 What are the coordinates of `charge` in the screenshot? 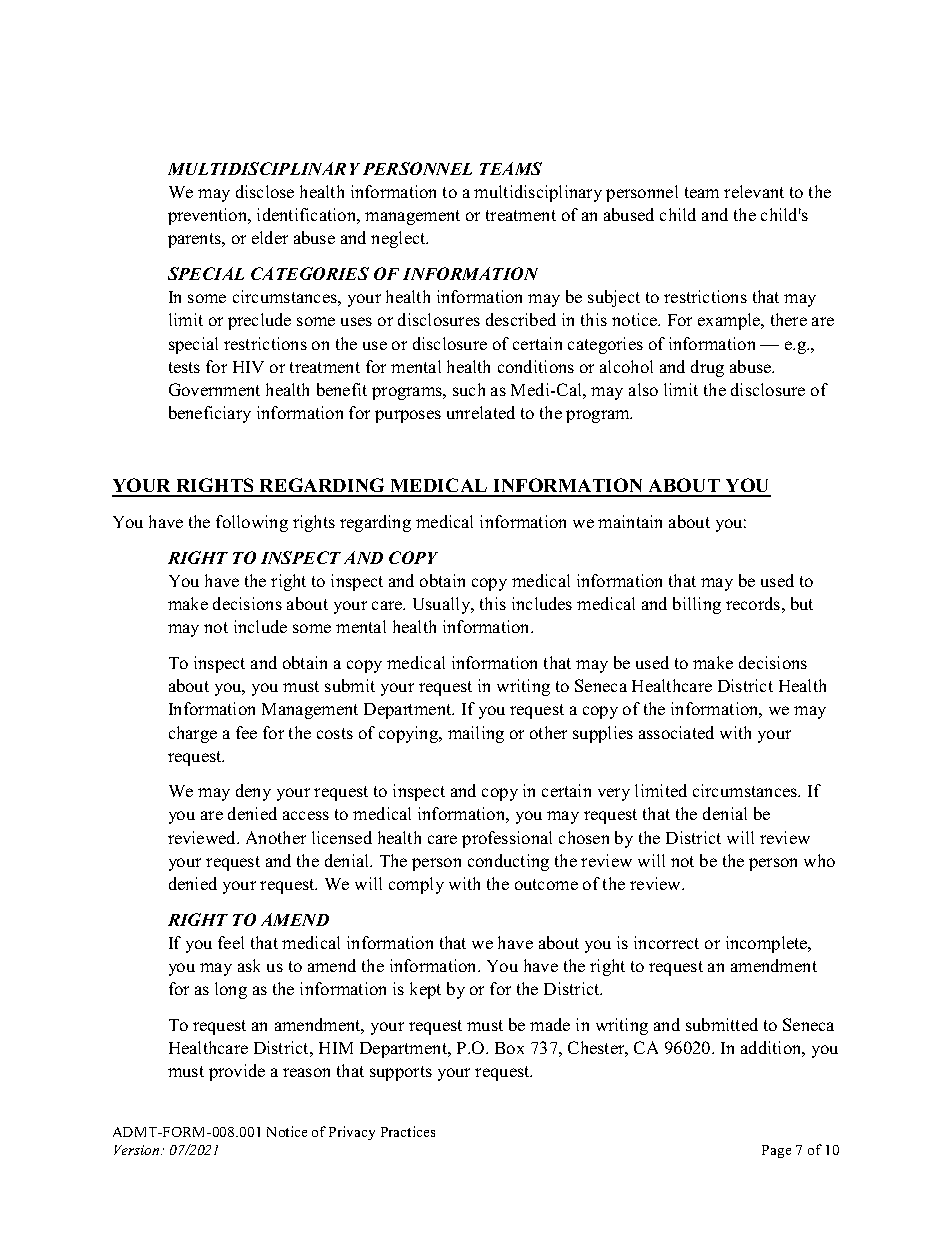 It's located at (193, 734).
